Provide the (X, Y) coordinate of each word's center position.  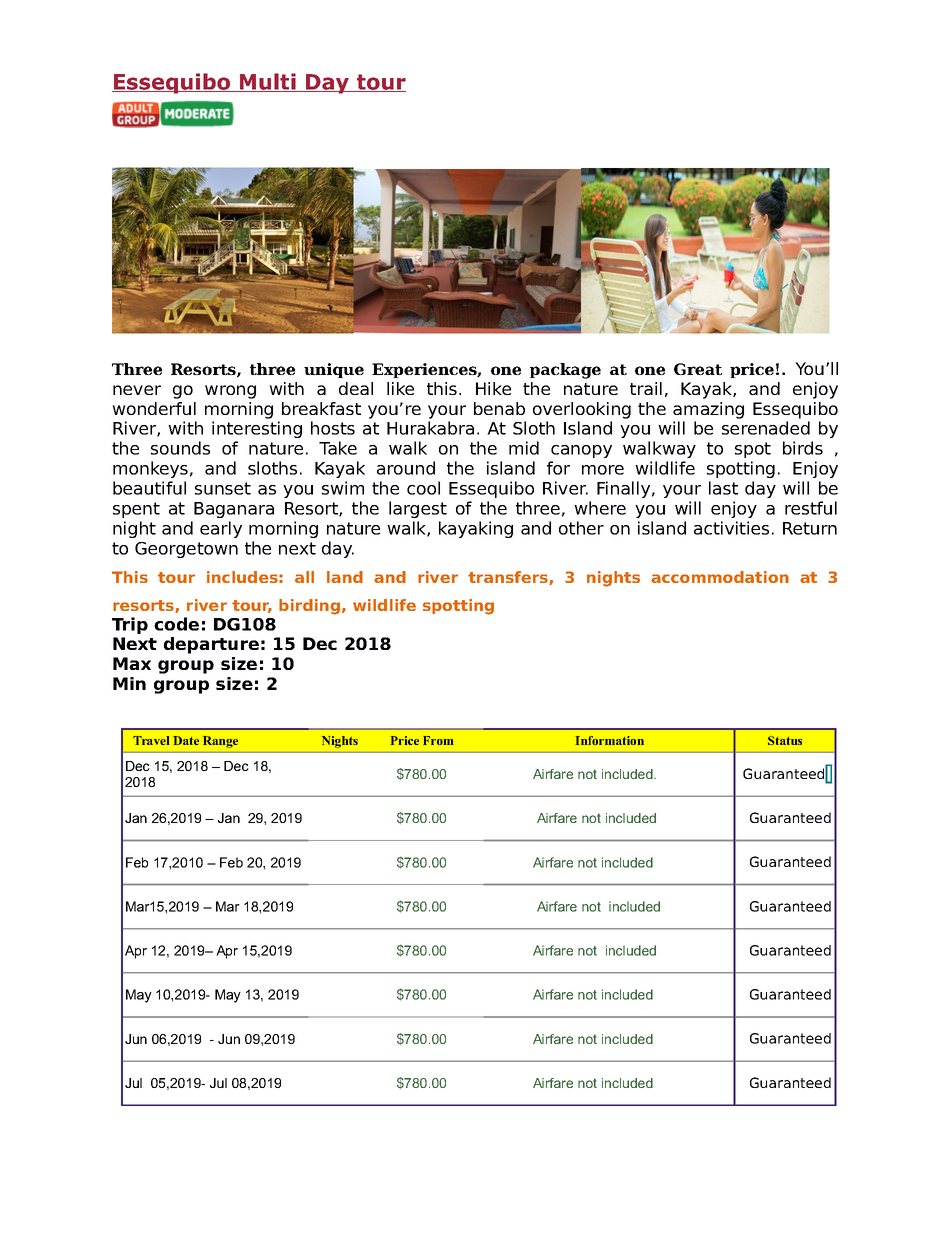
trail (646, 388)
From (438, 740)
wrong (230, 392)
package (565, 371)
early (221, 529)
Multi (268, 82)
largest (418, 509)
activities (731, 528)
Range (220, 742)
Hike (493, 388)
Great (698, 369)
